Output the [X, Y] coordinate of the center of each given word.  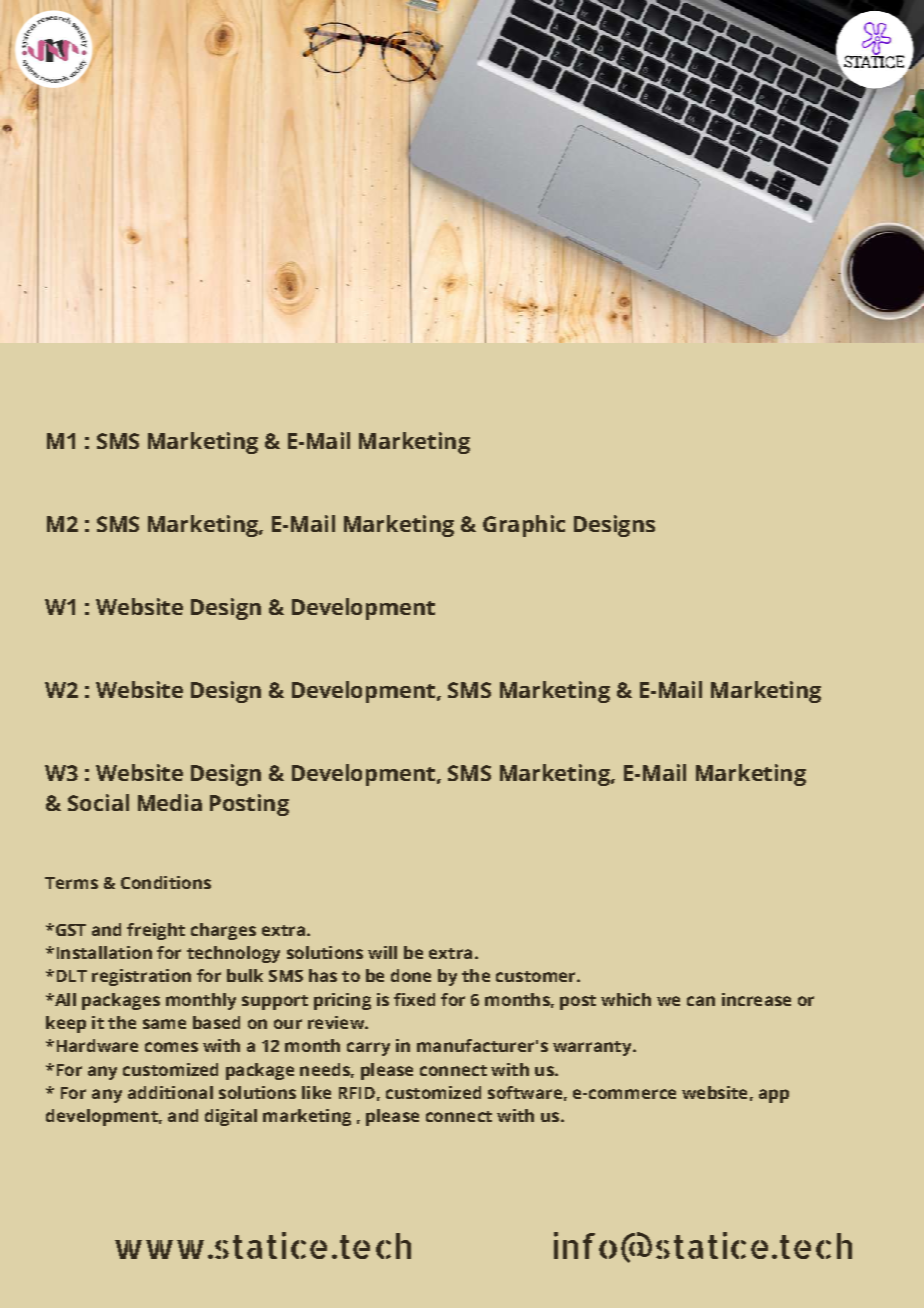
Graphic [524, 526]
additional [170, 1092]
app [774, 1096]
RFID [357, 1093]
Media [170, 802]
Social [98, 802]
